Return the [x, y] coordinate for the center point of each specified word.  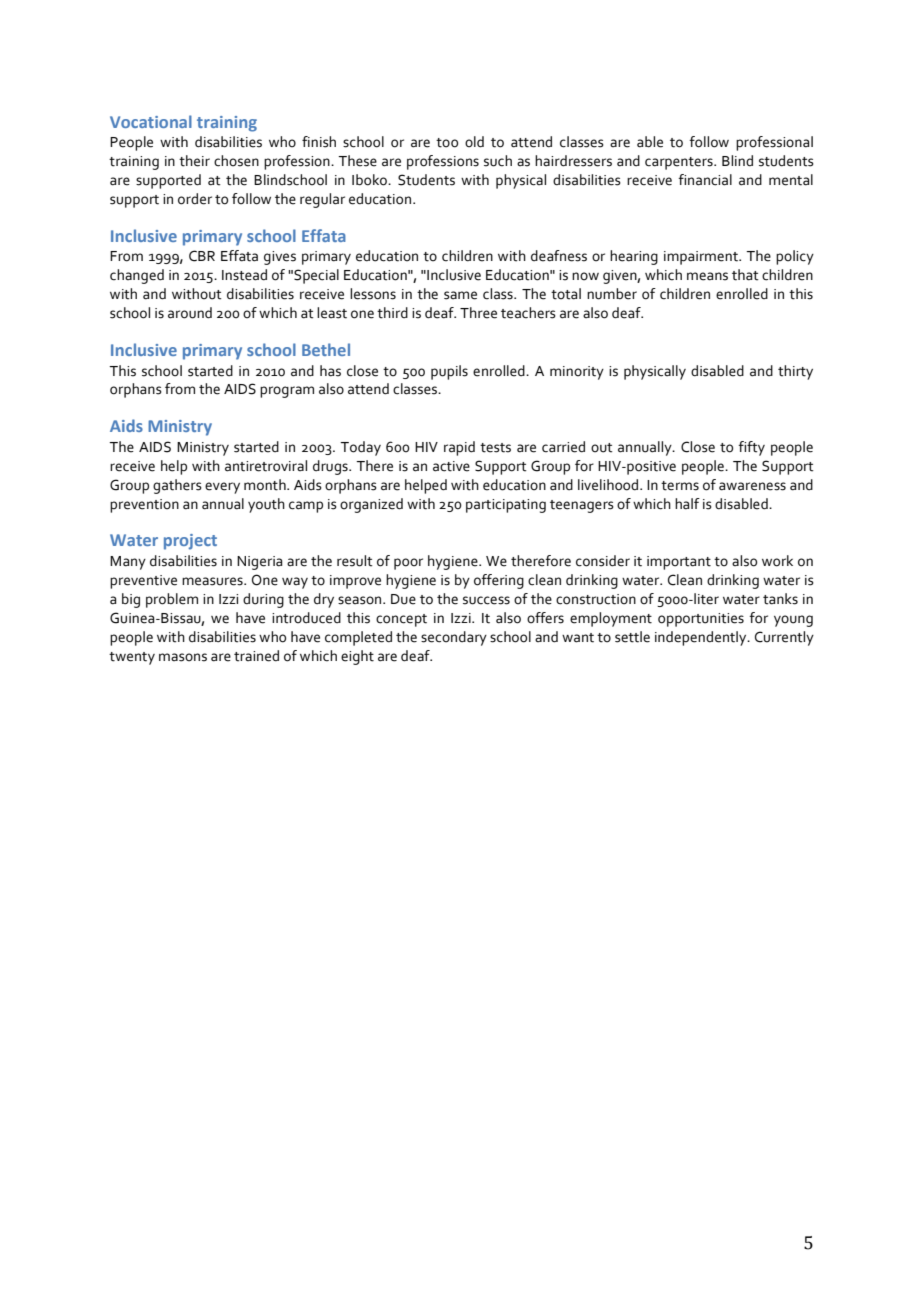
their [194, 161]
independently [702, 638]
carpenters [680, 163]
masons [183, 657]
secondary [454, 638]
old [474, 142]
